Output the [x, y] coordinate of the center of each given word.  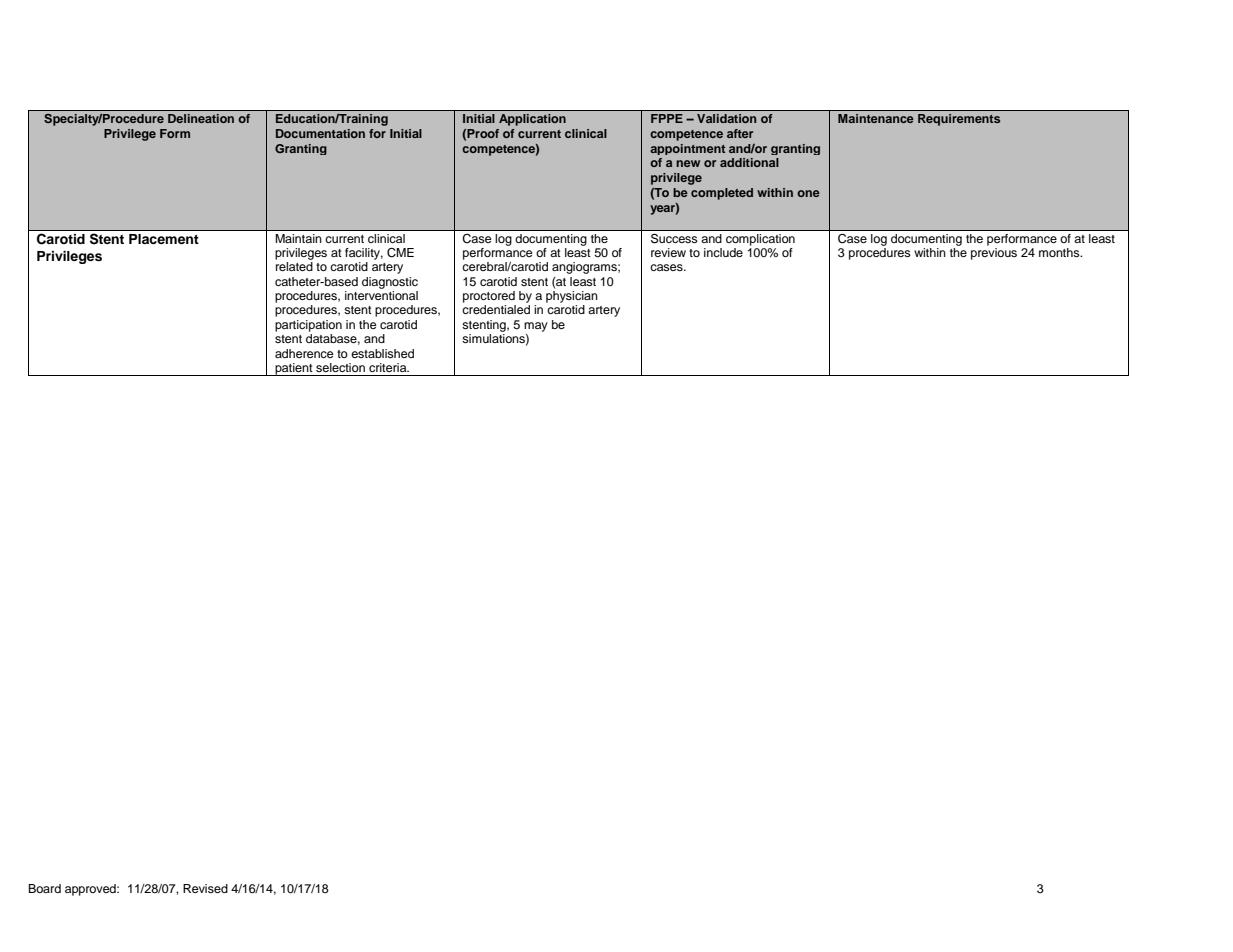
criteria [389, 367]
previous [994, 252]
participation [308, 326]
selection [340, 367]
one [808, 193]
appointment [687, 149]
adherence [304, 353]
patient [294, 369]
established [382, 353]
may [536, 327]
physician [572, 297]
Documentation [320, 133]
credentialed [496, 309]
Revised [205, 888]
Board [44, 888]
